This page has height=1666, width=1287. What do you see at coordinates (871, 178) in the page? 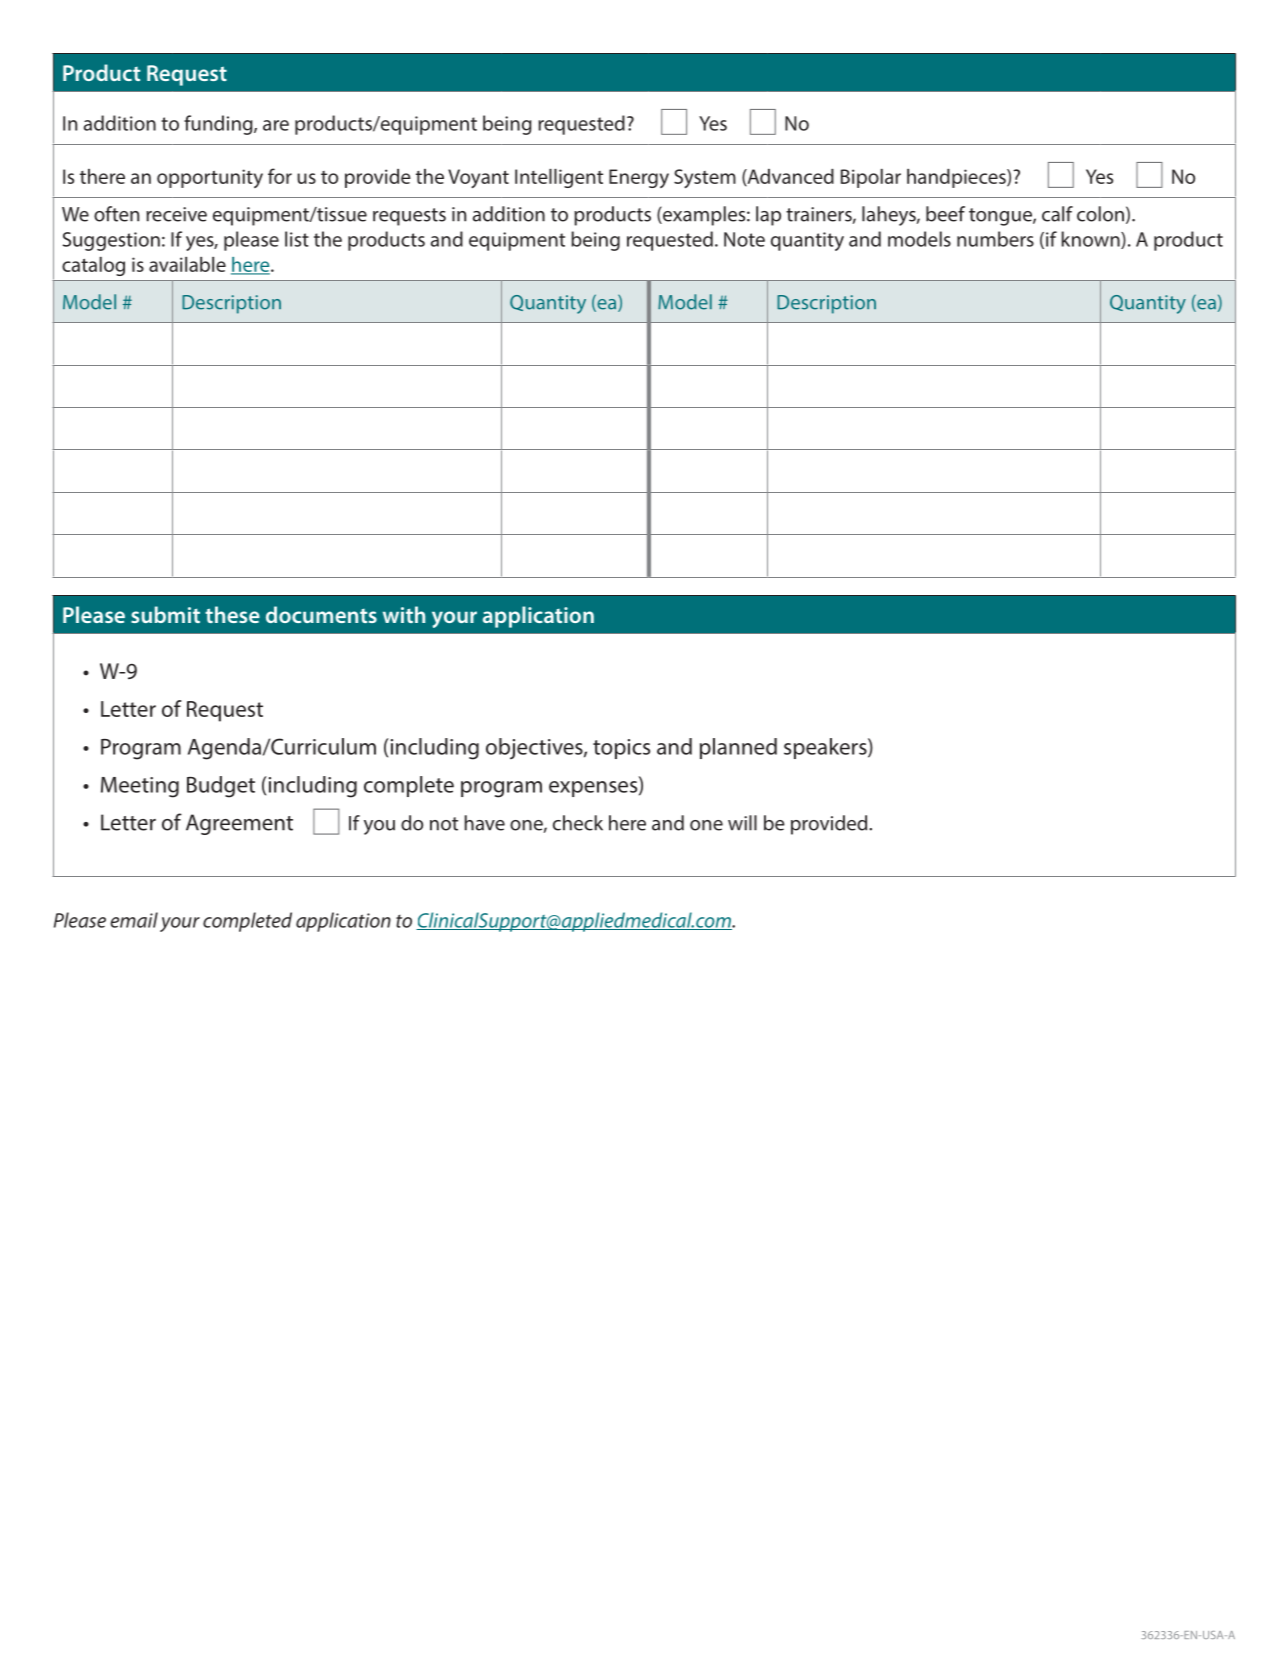
I see `Bipolar` at bounding box center [871, 178].
